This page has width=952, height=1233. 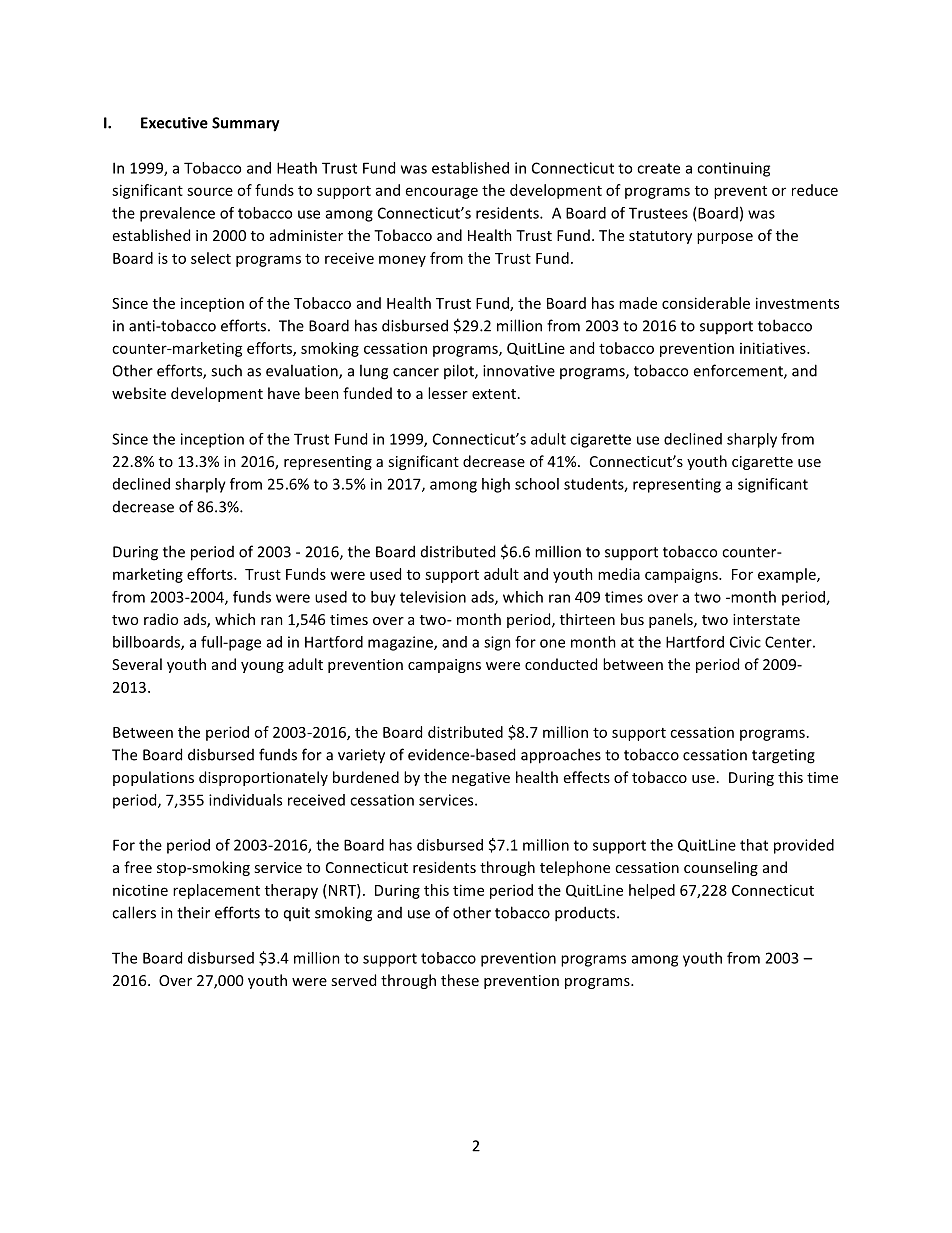 I want to click on young, so click(x=262, y=667).
